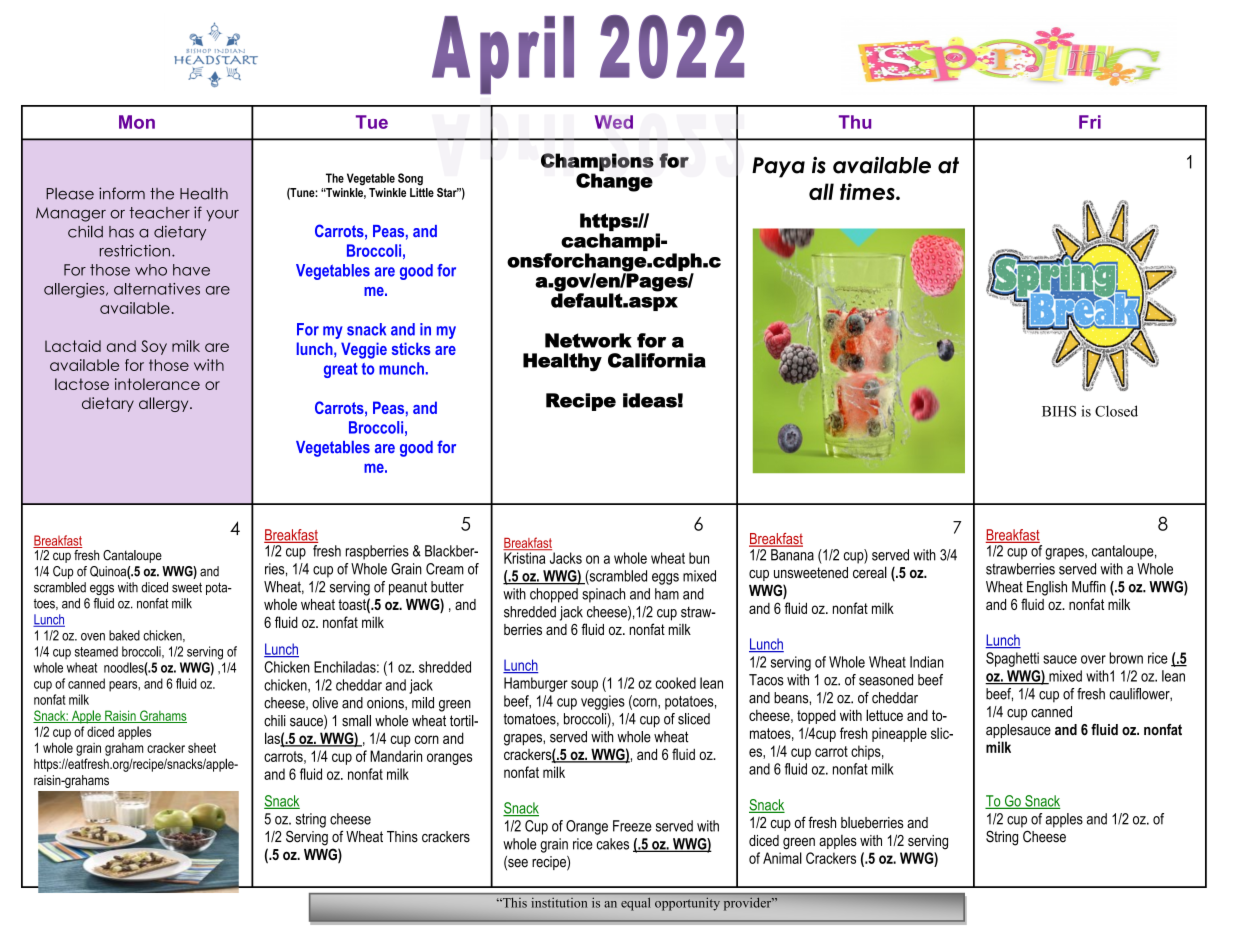  Describe the element at coordinates (1090, 122) in the page. I see `Fri` at that location.
